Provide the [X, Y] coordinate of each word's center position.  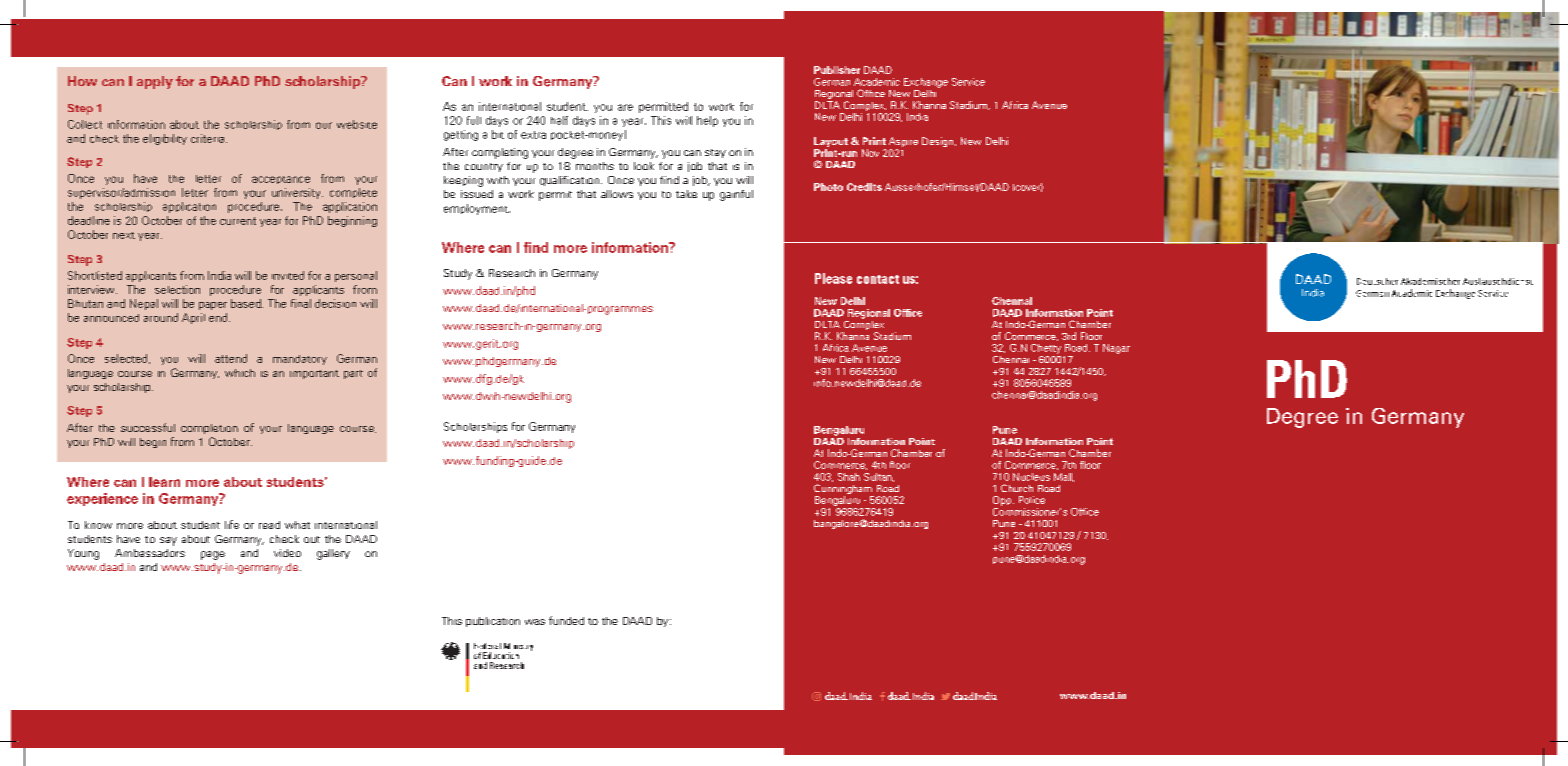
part [353, 374]
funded [566, 620]
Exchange [926, 83]
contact [878, 279]
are [625, 107]
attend [231, 358]
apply [155, 82]
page [213, 555]
